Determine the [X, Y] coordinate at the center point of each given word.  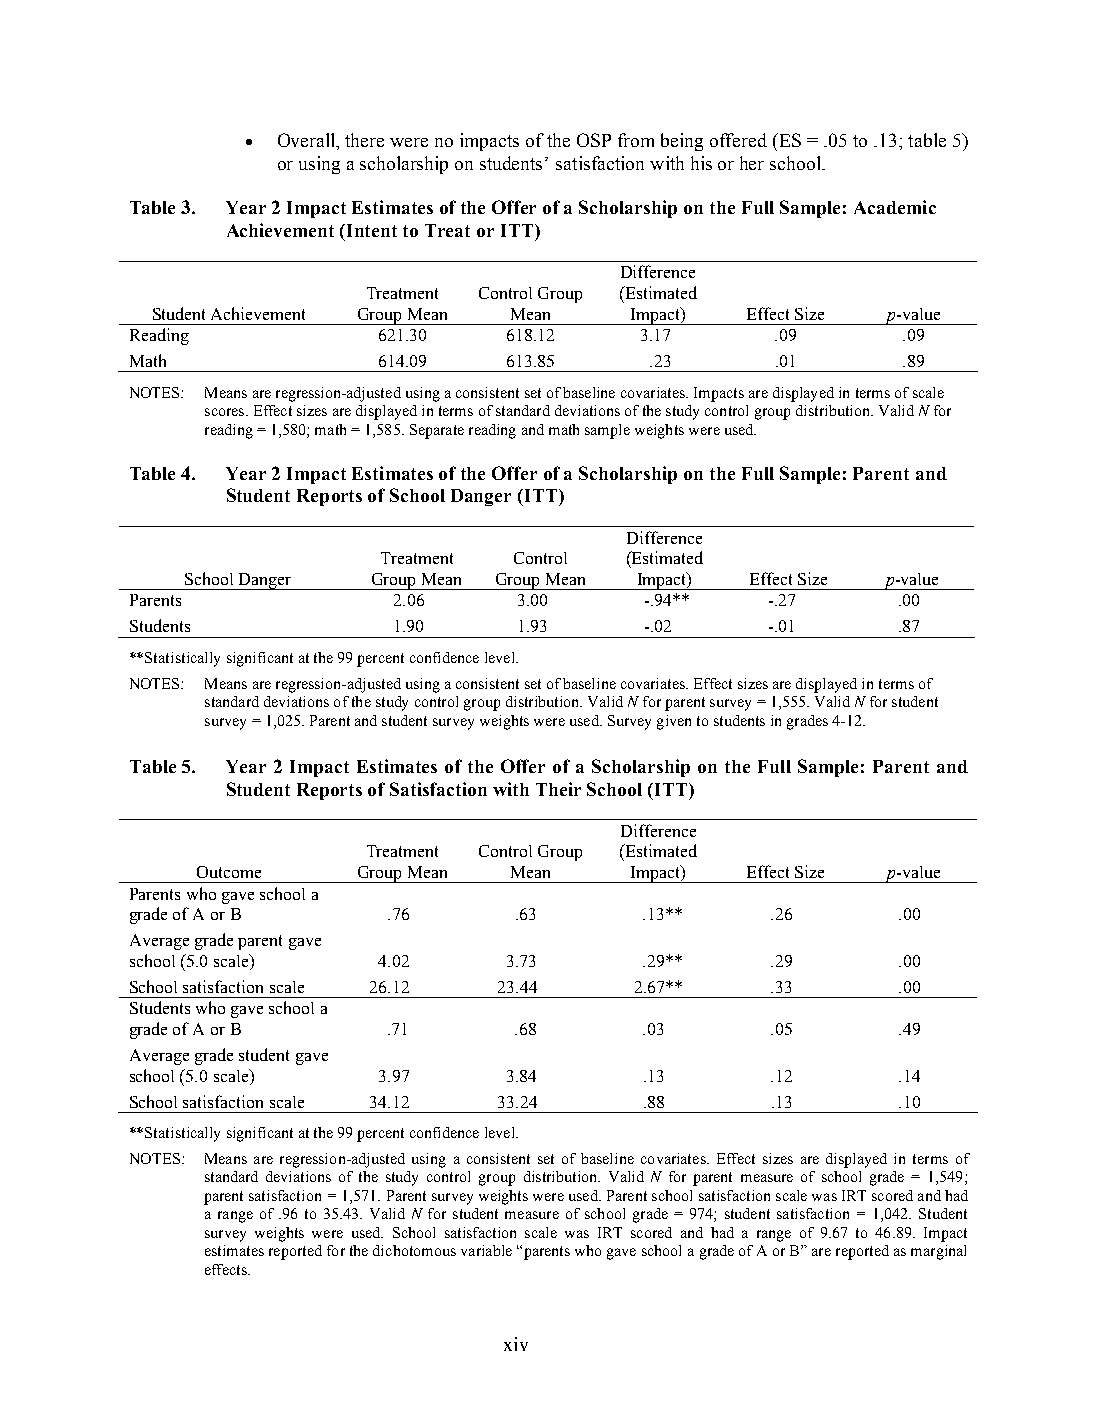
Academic [895, 207]
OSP [594, 140]
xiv [516, 1344]
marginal [938, 1252]
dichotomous [414, 1250]
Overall [308, 141]
